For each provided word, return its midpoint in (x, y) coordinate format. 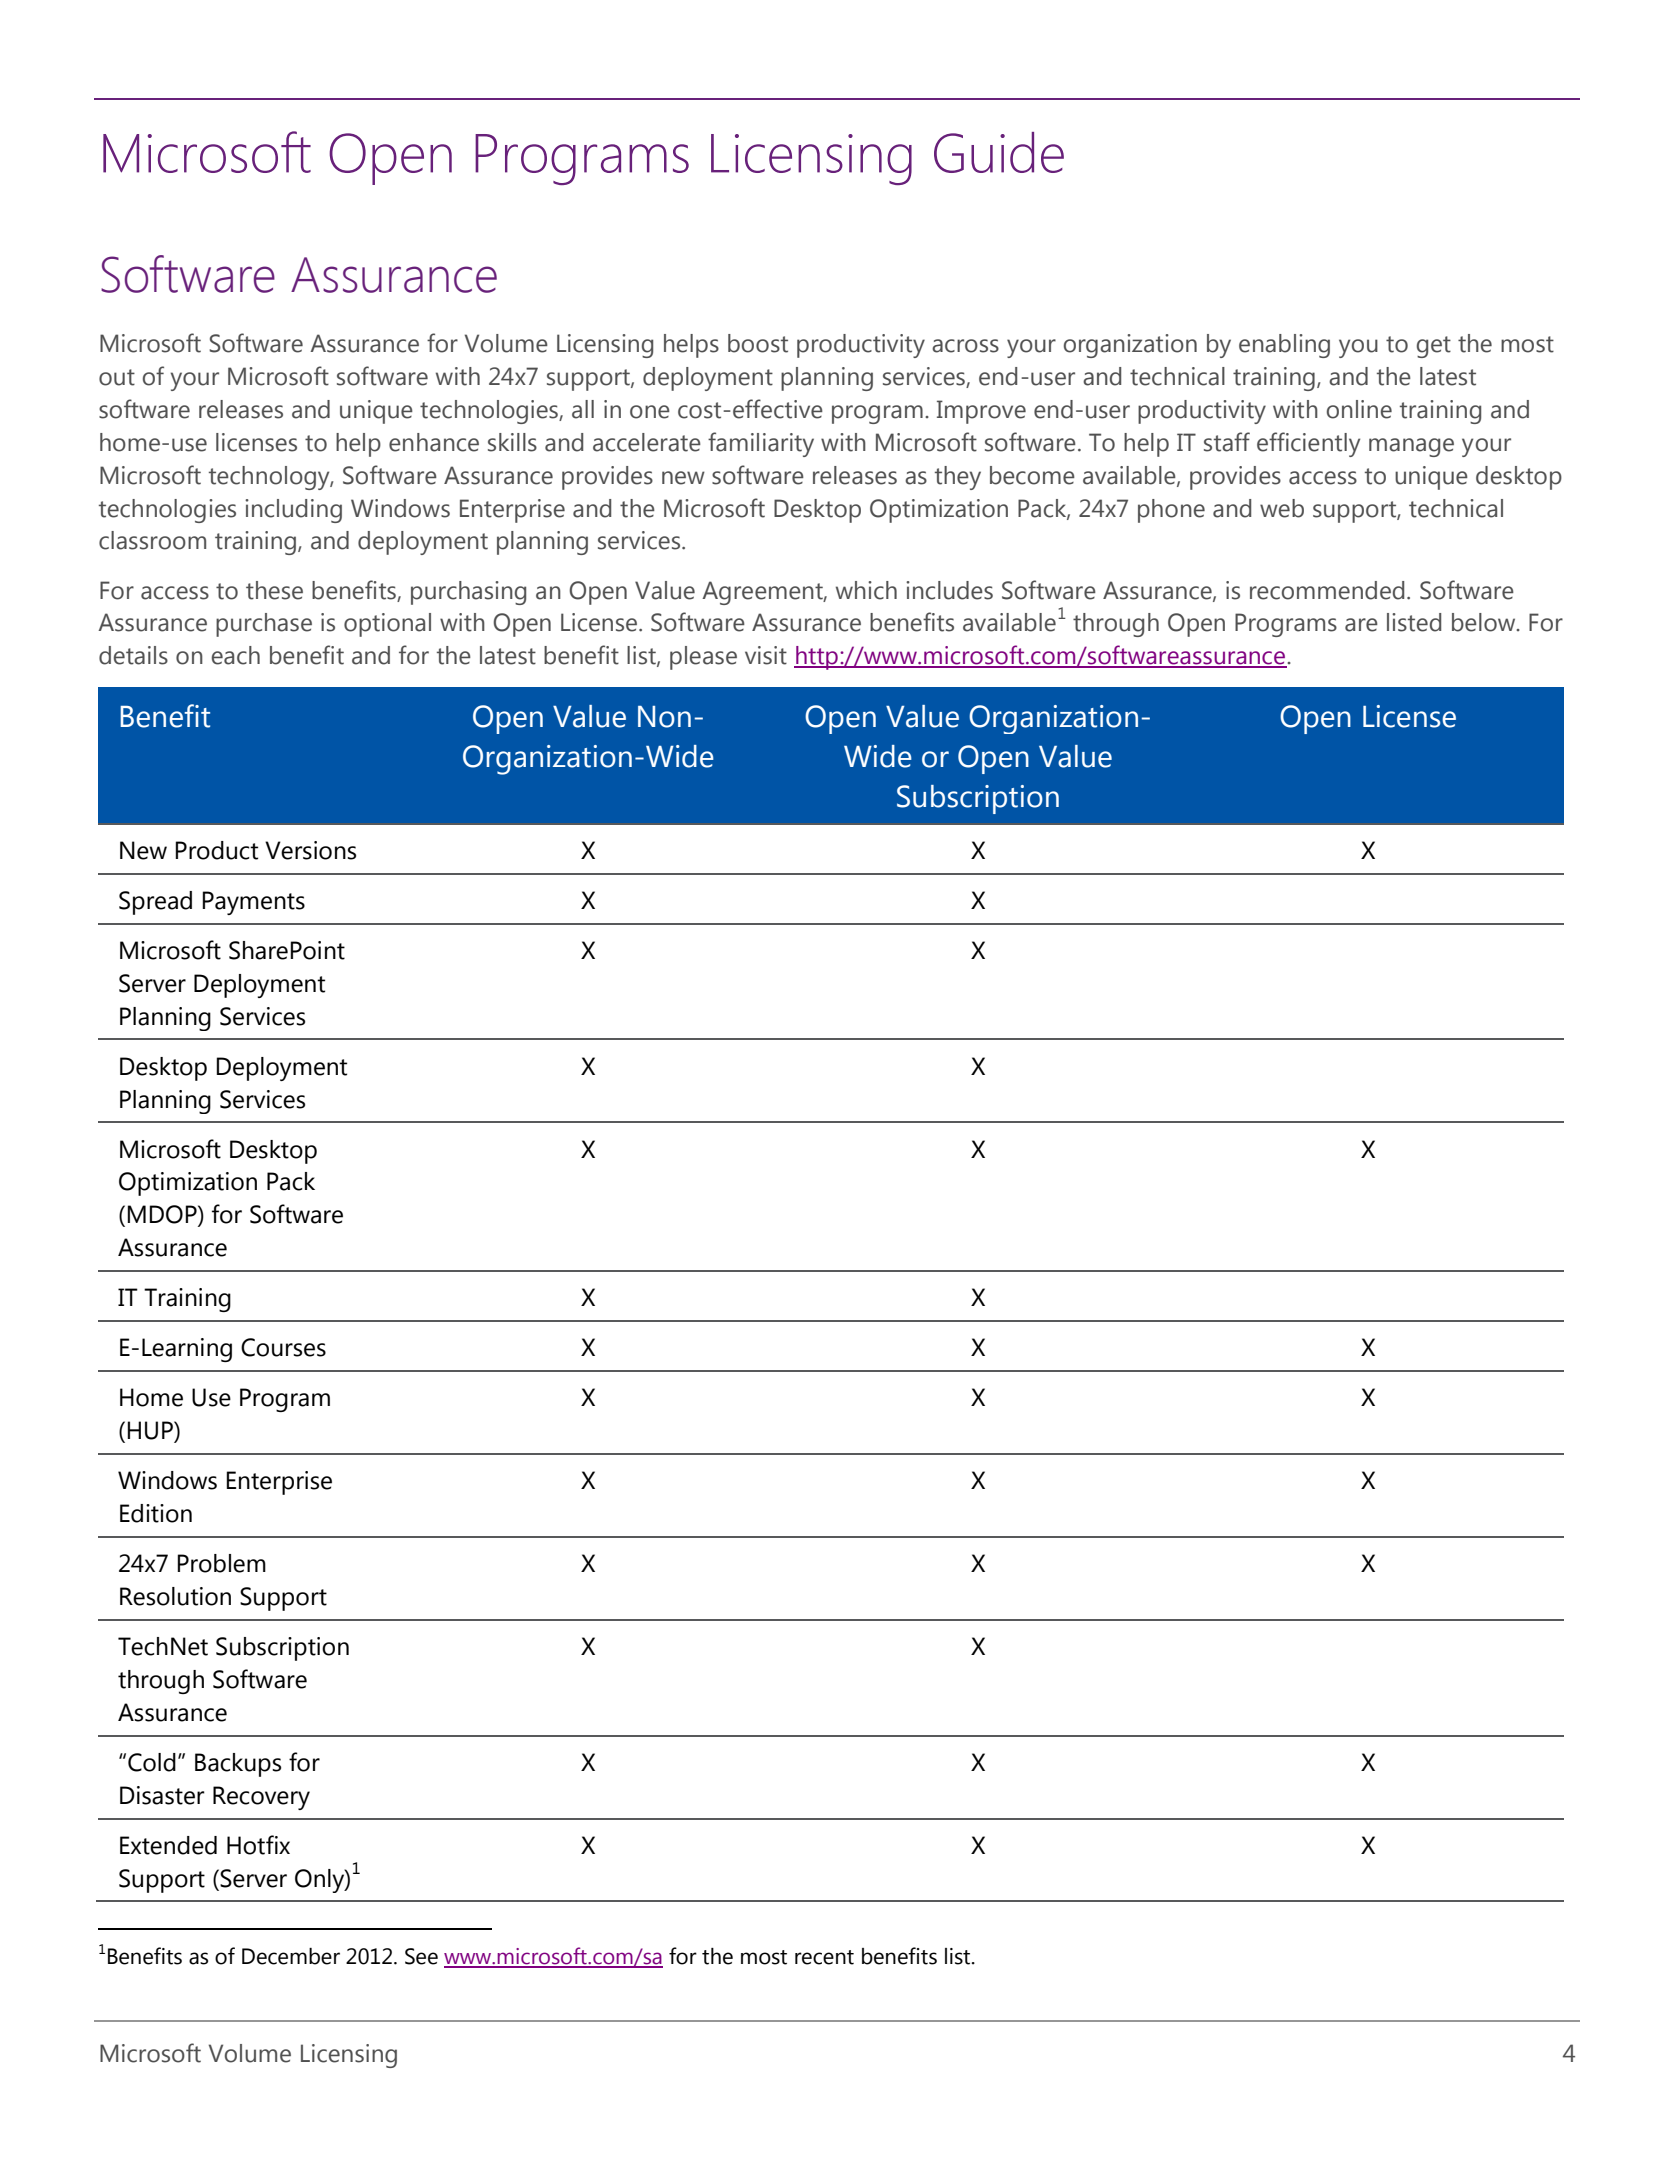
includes (949, 590)
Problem (221, 1563)
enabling (1284, 346)
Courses (283, 1347)
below (1485, 622)
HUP (151, 1431)
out (117, 377)
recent (824, 1957)
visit (766, 655)
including (293, 511)
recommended (1327, 590)
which (866, 590)
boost (758, 343)
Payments (253, 903)
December (291, 1956)
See (421, 1956)
